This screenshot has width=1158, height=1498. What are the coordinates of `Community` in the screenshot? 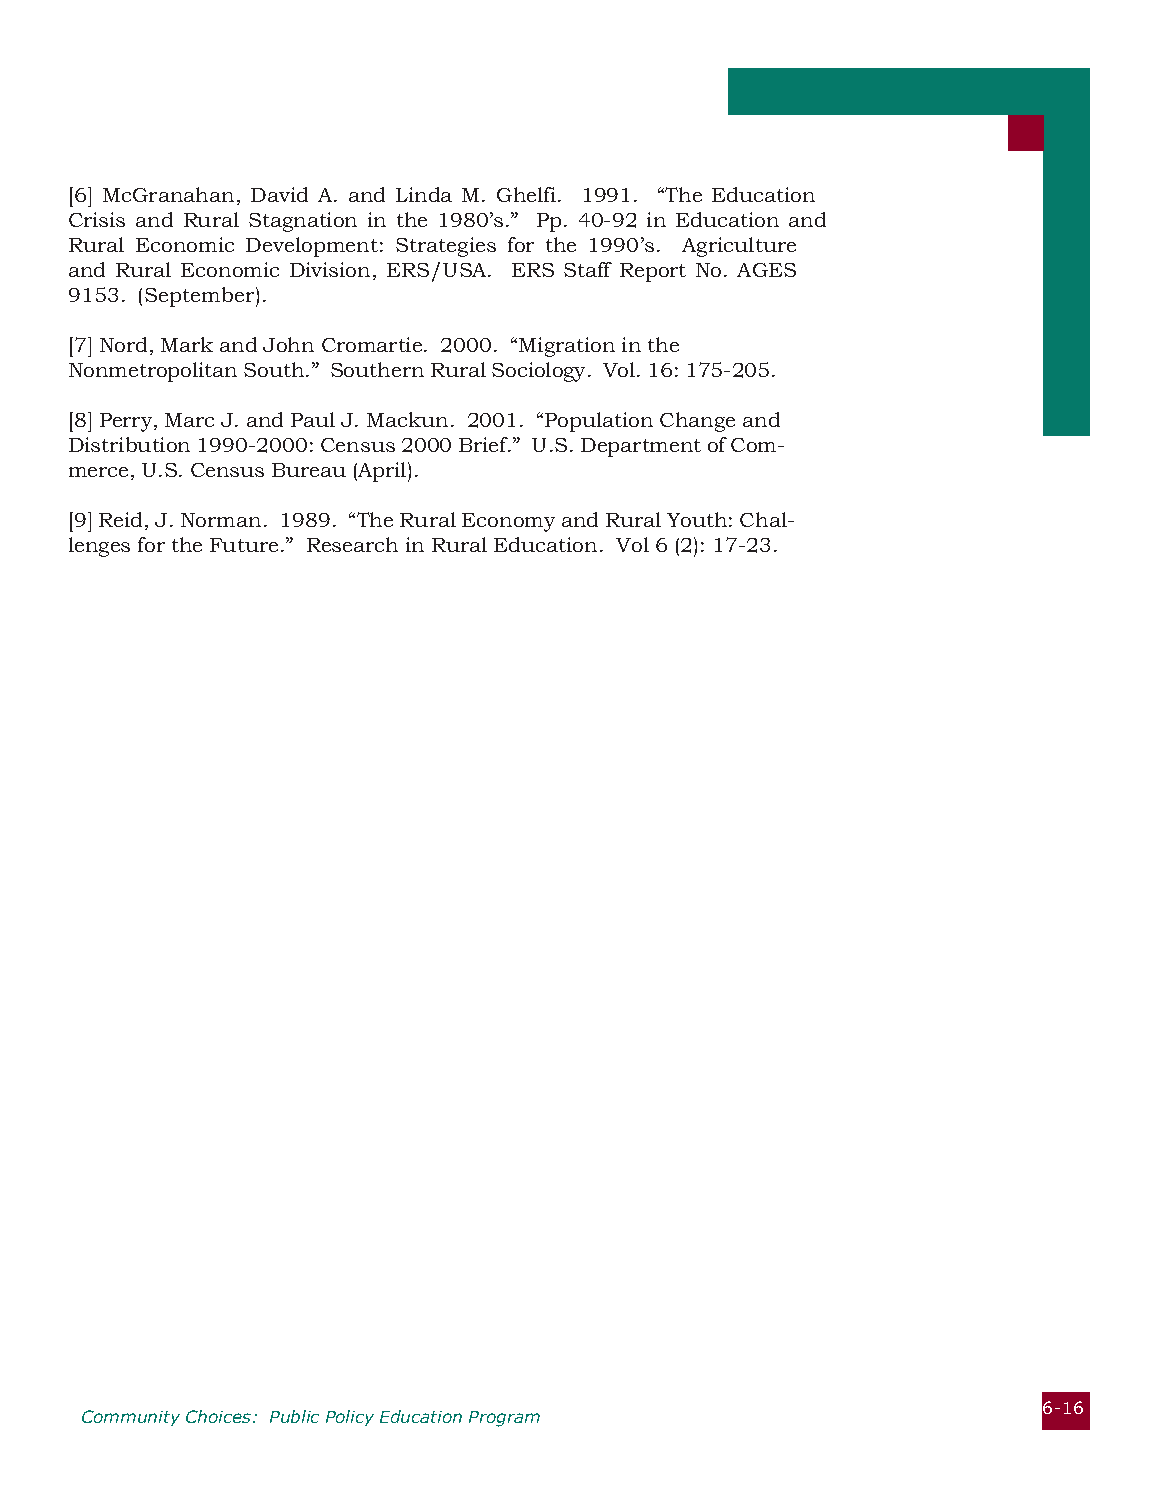 It's located at (131, 1418).
